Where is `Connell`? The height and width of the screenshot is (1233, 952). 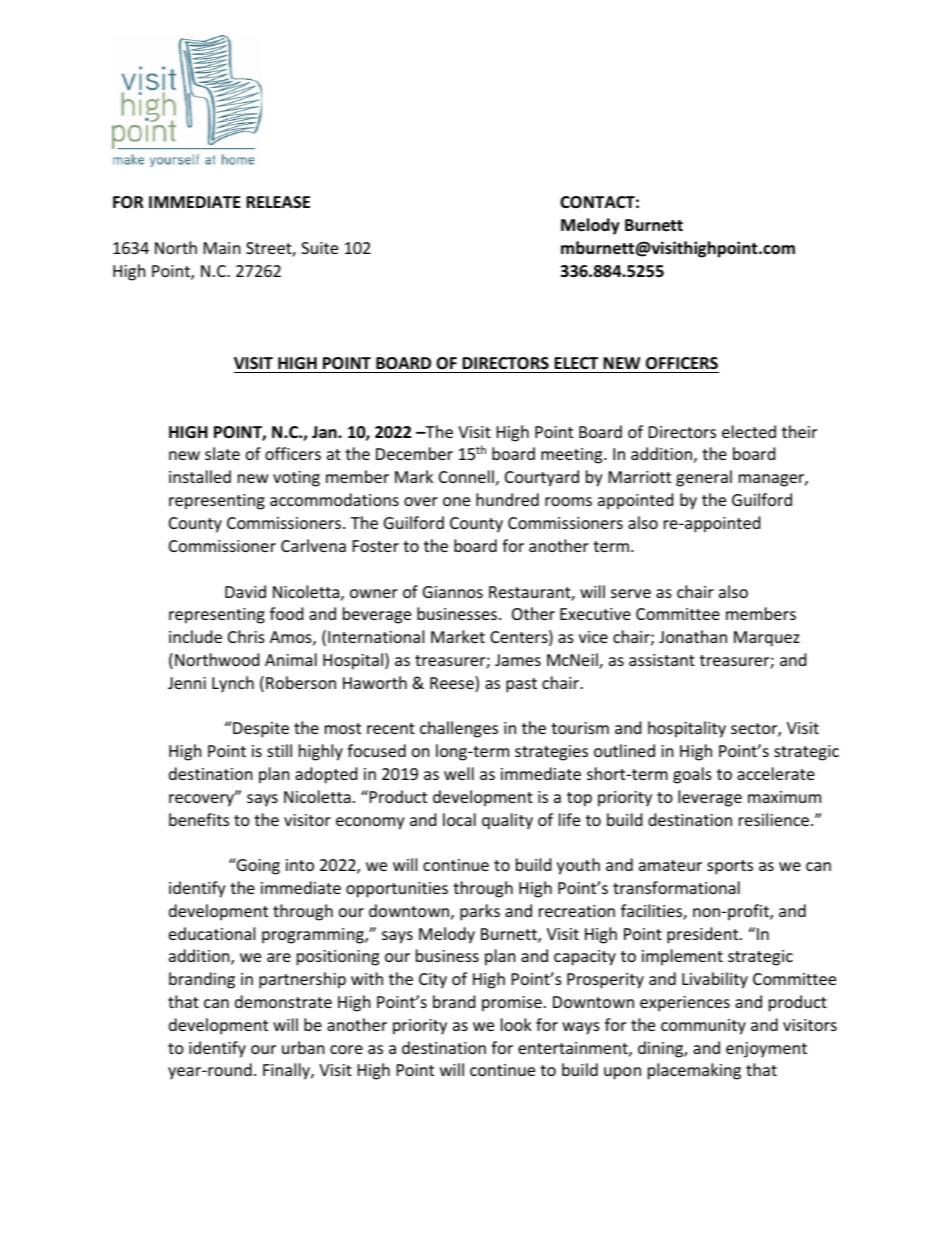 Connell is located at coordinates (466, 476).
